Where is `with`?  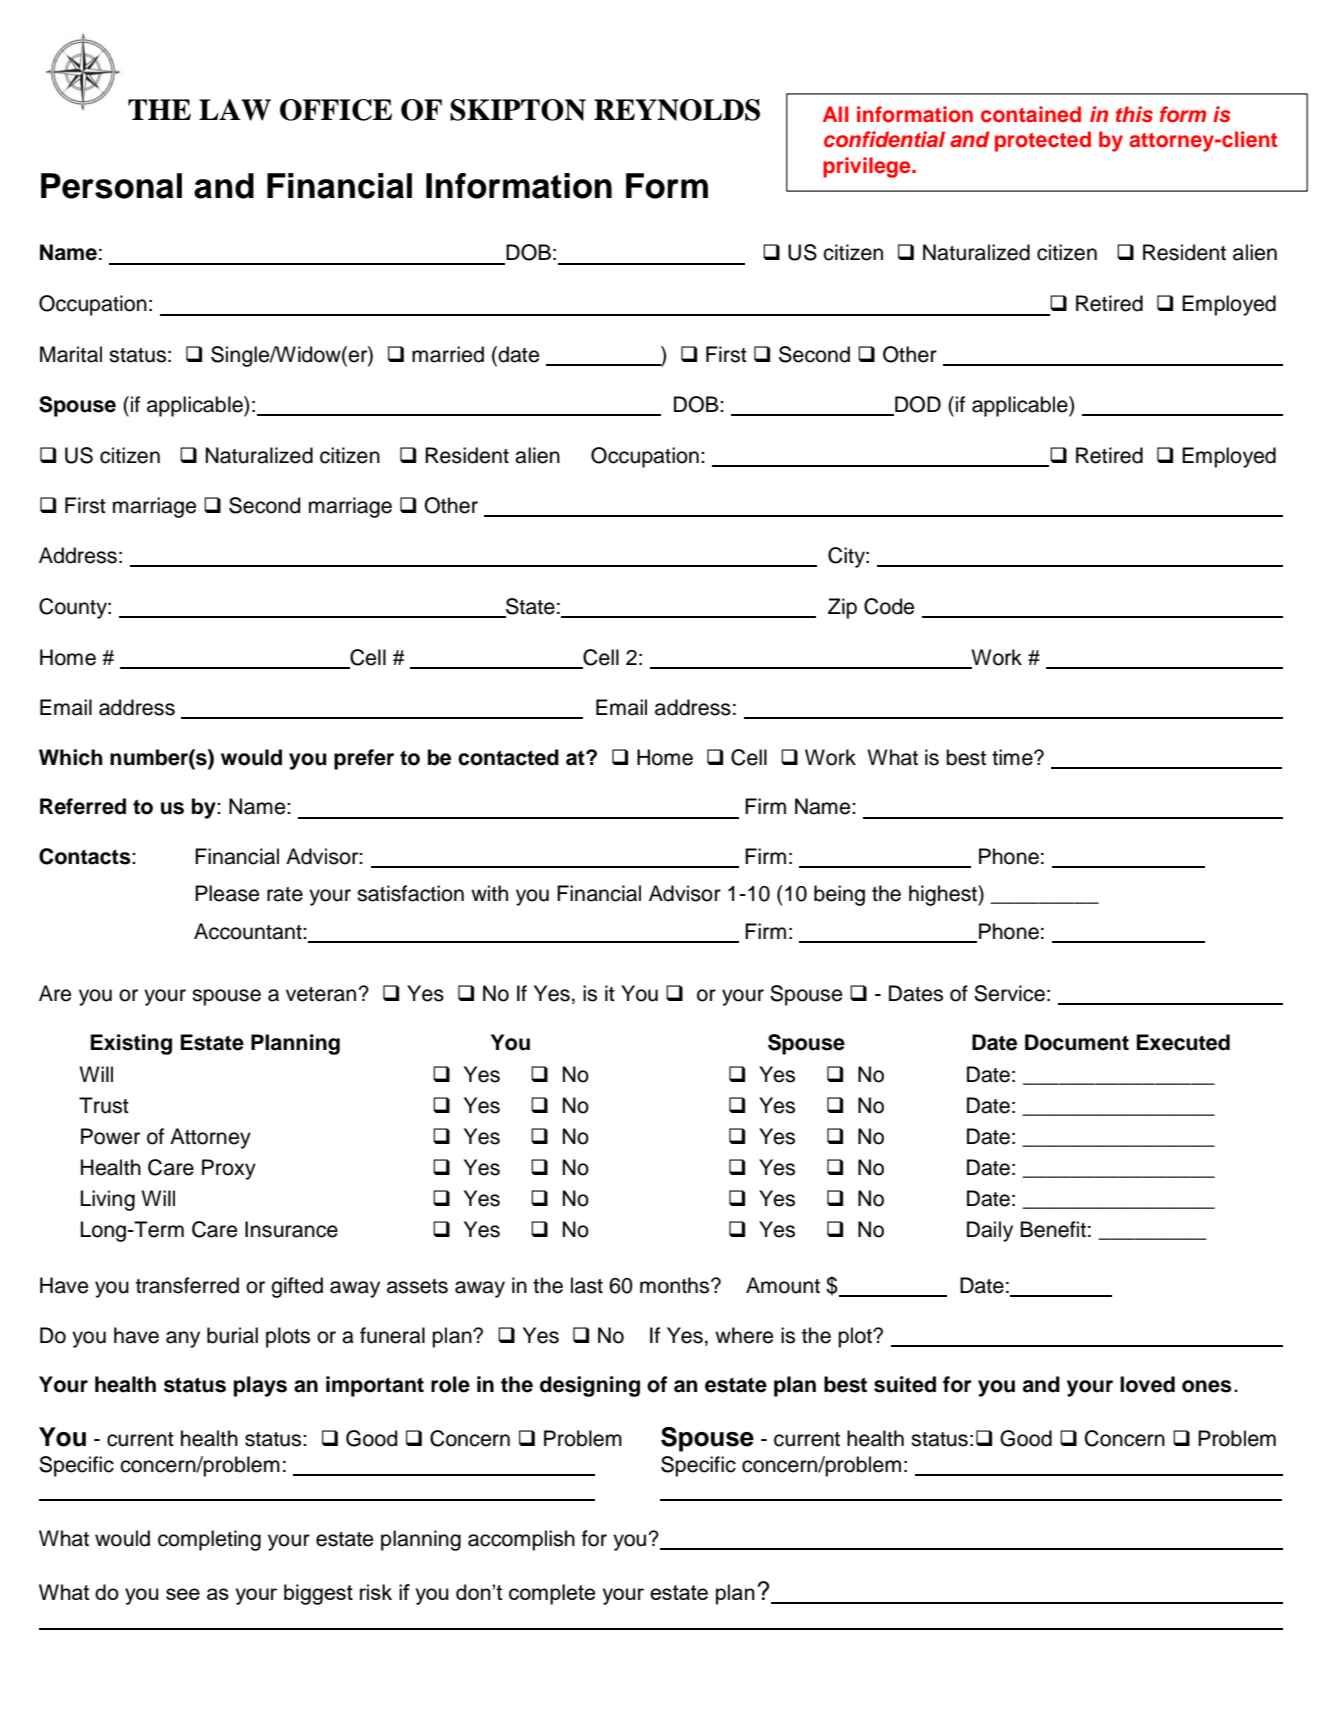
with is located at coordinates (489, 893).
